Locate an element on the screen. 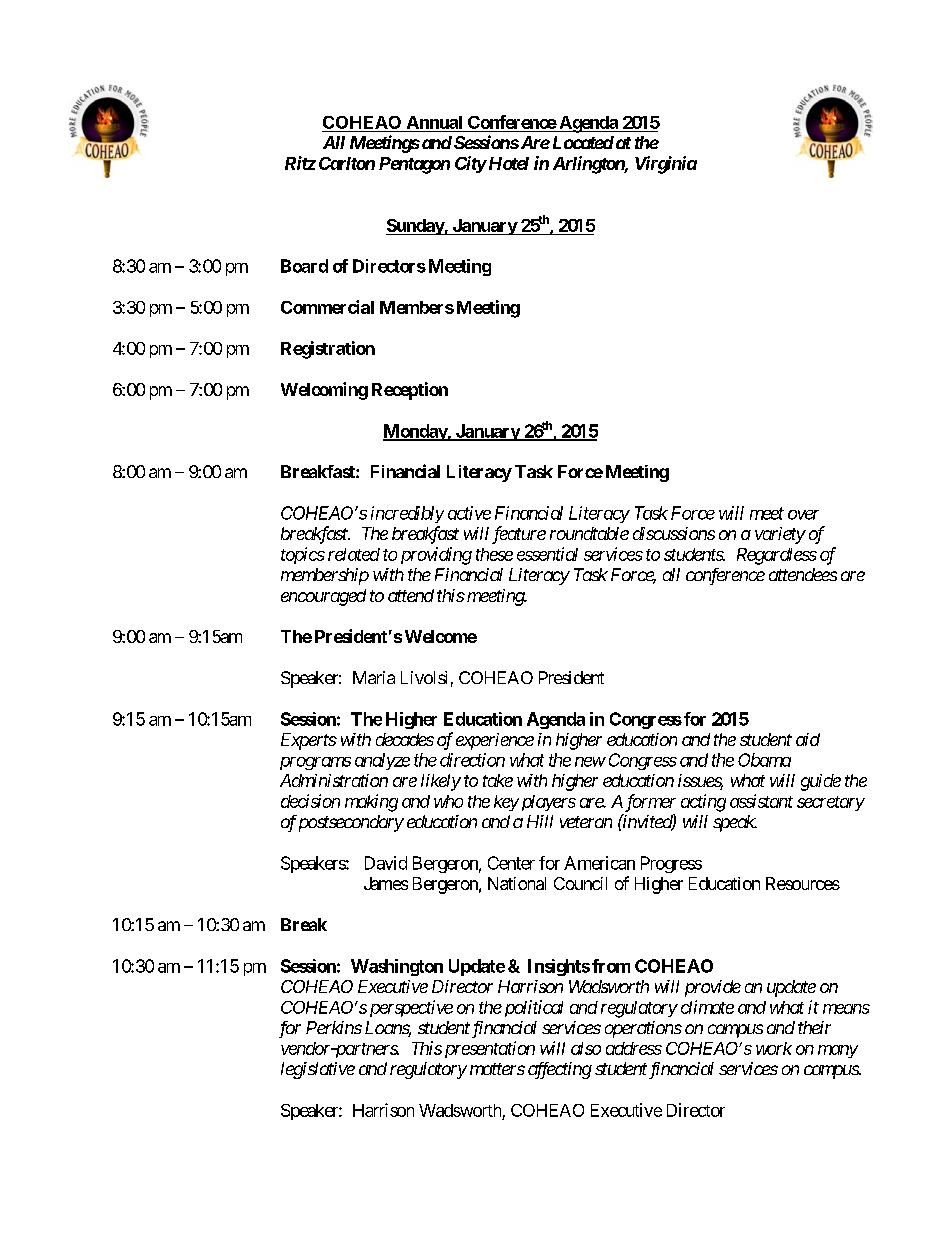 This screenshot has height=1233, width=952. Hotel is located at coordinates (507, 163).
